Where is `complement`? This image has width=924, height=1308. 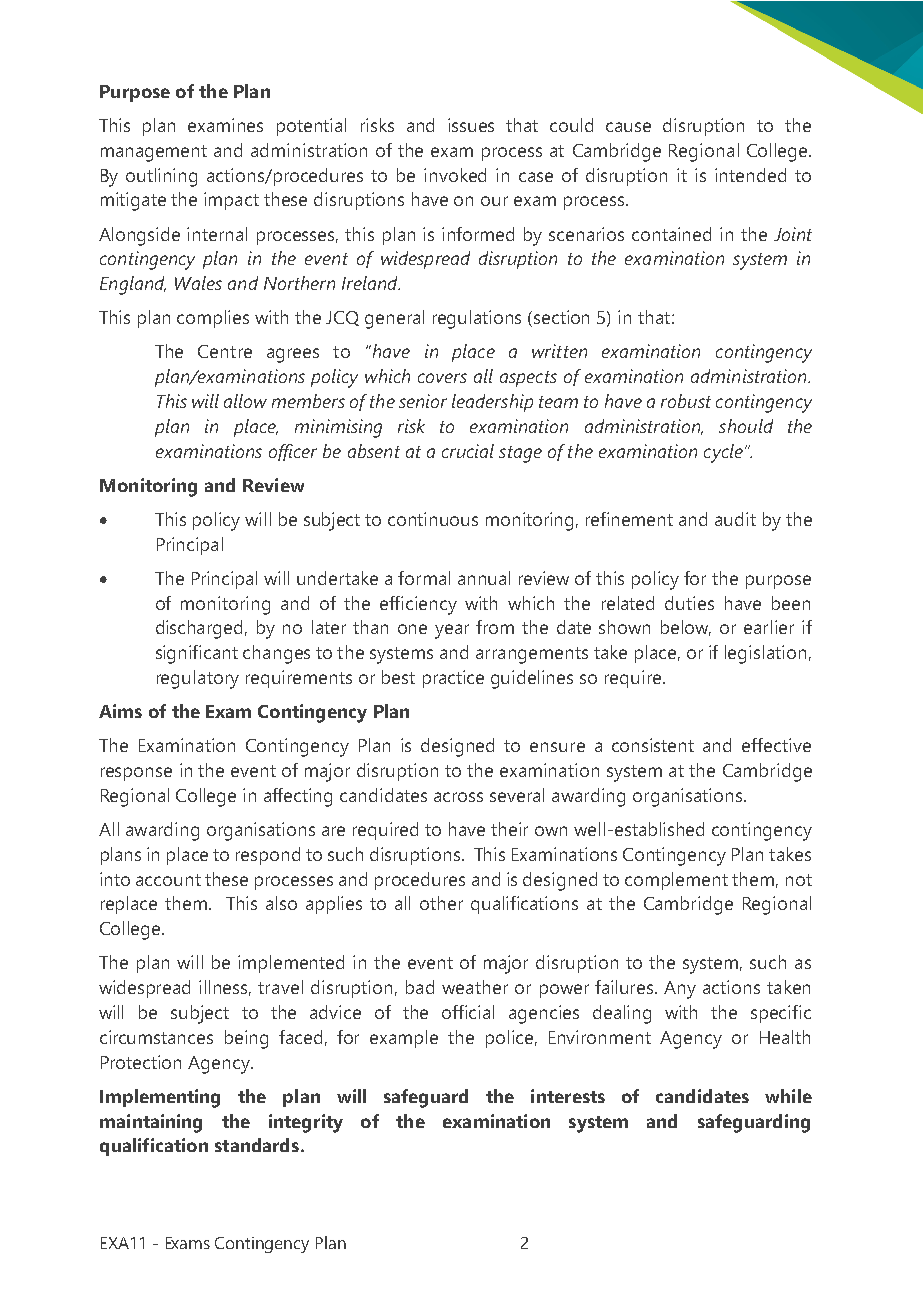
complement is located at coordinates (676, 881).
